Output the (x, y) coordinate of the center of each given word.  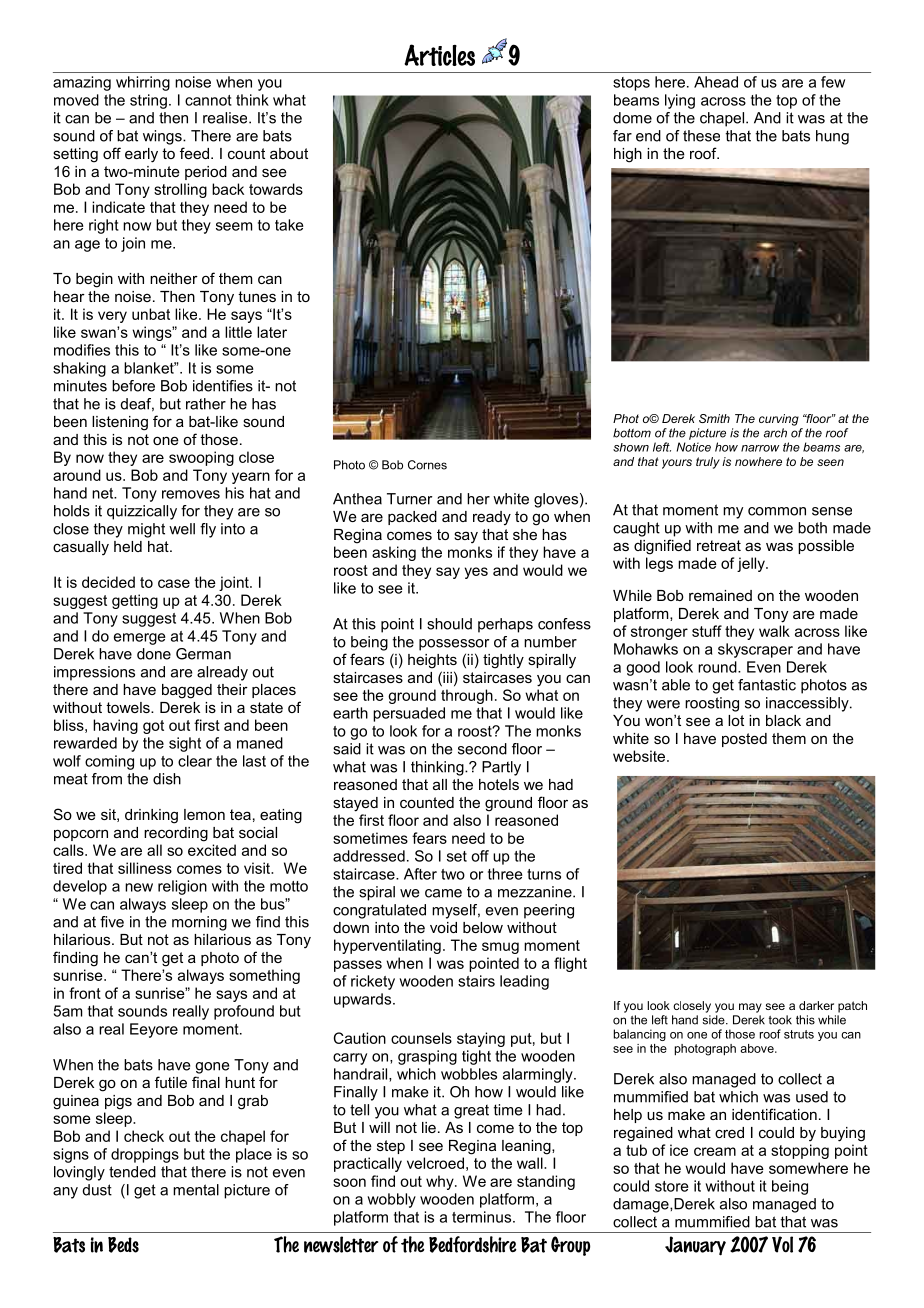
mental (196, 1190)
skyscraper (755, 650)
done (154, 654)
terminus (483, 1217)
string (148, 101)
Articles (439, 55)
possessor (454, 645)
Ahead (716, 82)
